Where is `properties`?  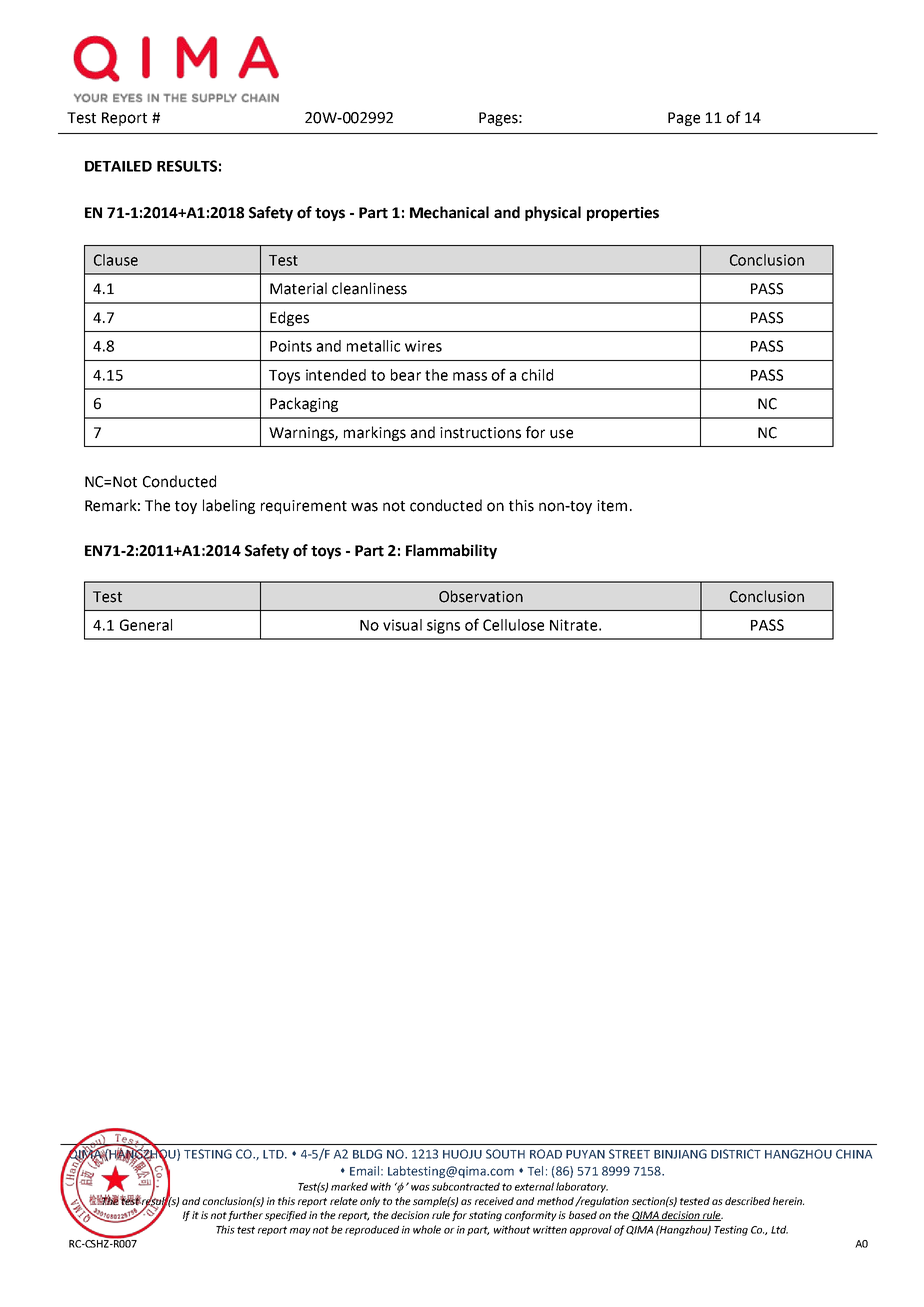
properties is located at coordinates (623, 214).
